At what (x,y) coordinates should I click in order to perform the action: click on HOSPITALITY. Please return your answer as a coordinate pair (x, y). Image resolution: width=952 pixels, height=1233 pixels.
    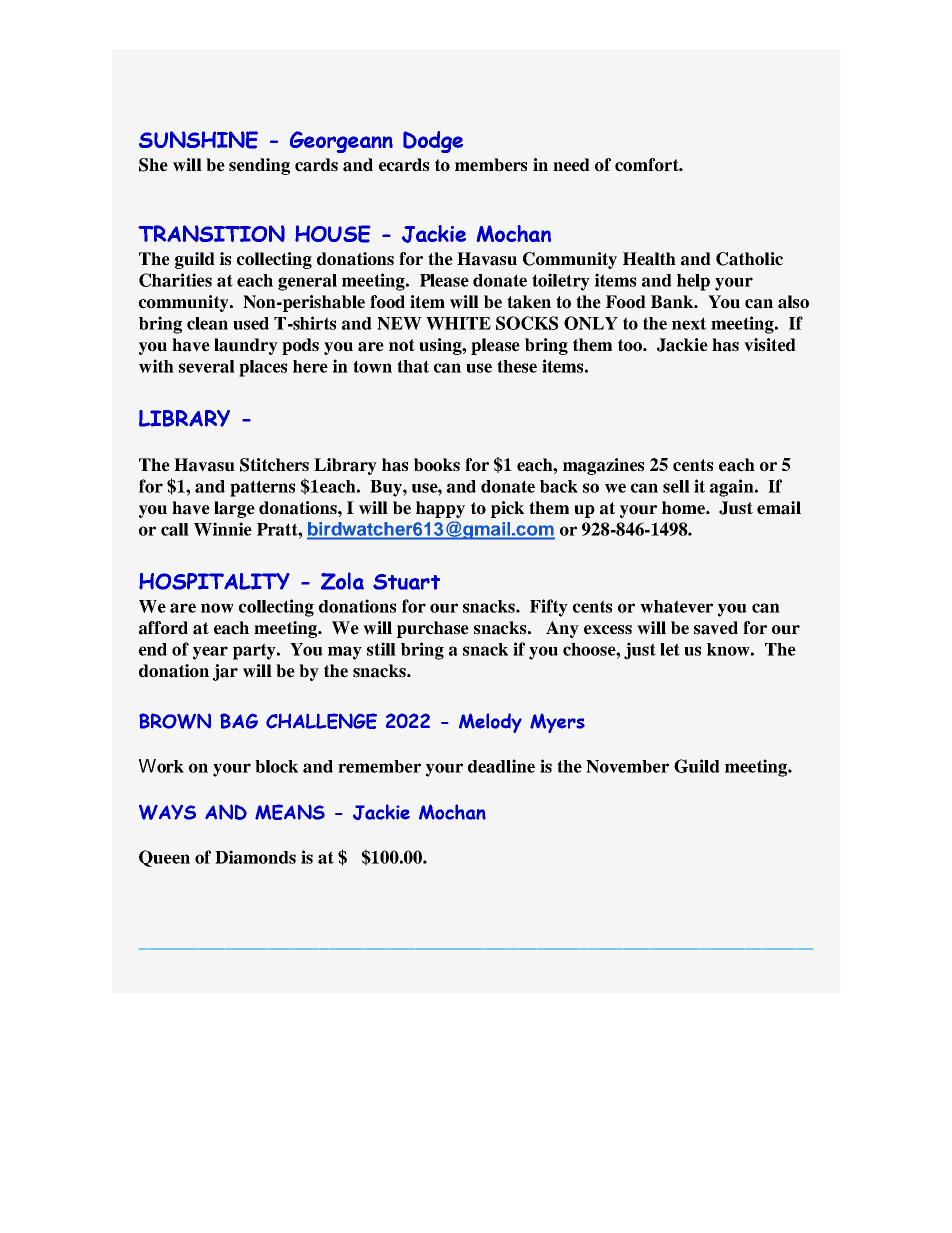
    Looking at the image, I should click on (214, 581).
